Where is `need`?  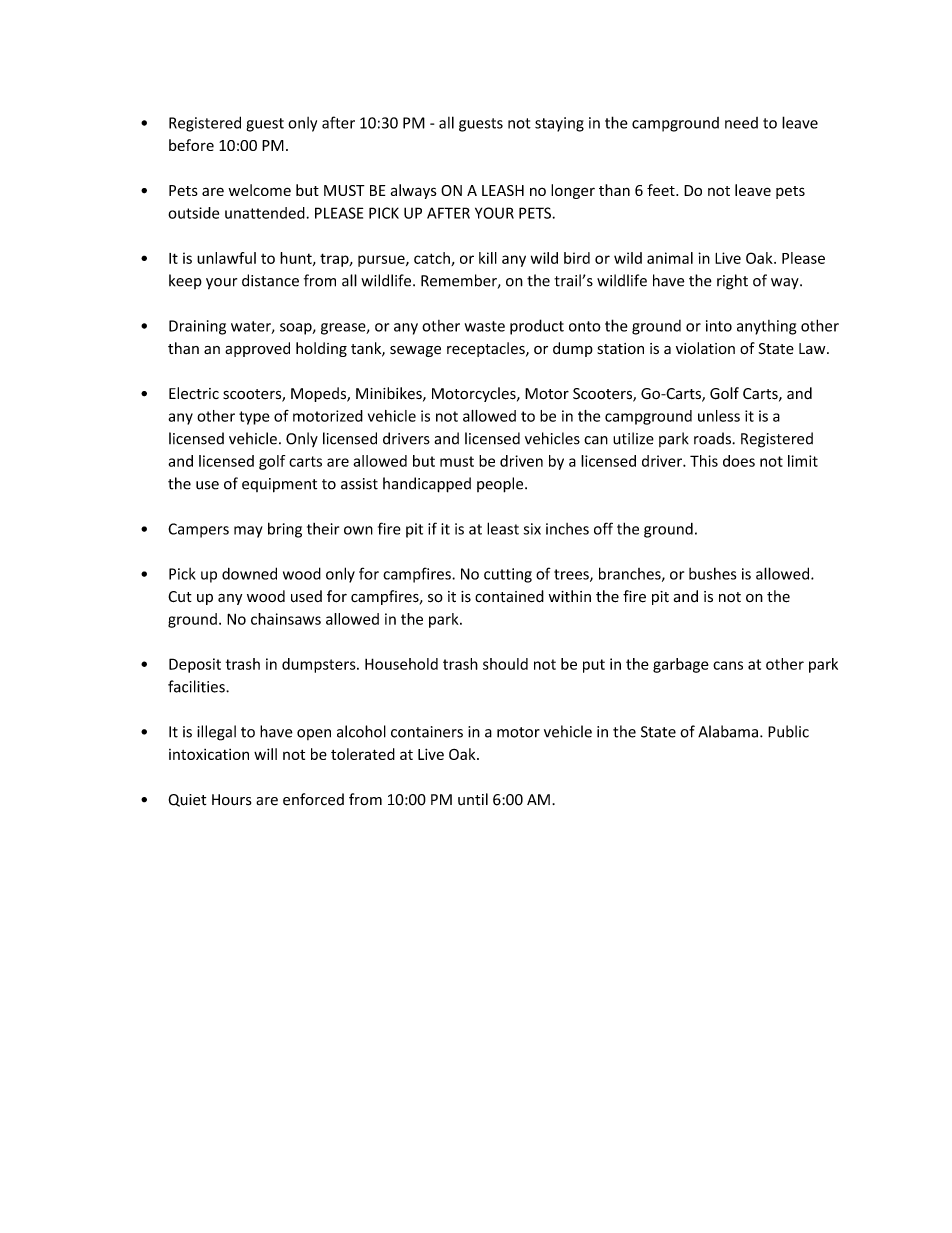
need is located at coordinates (741, 123).
